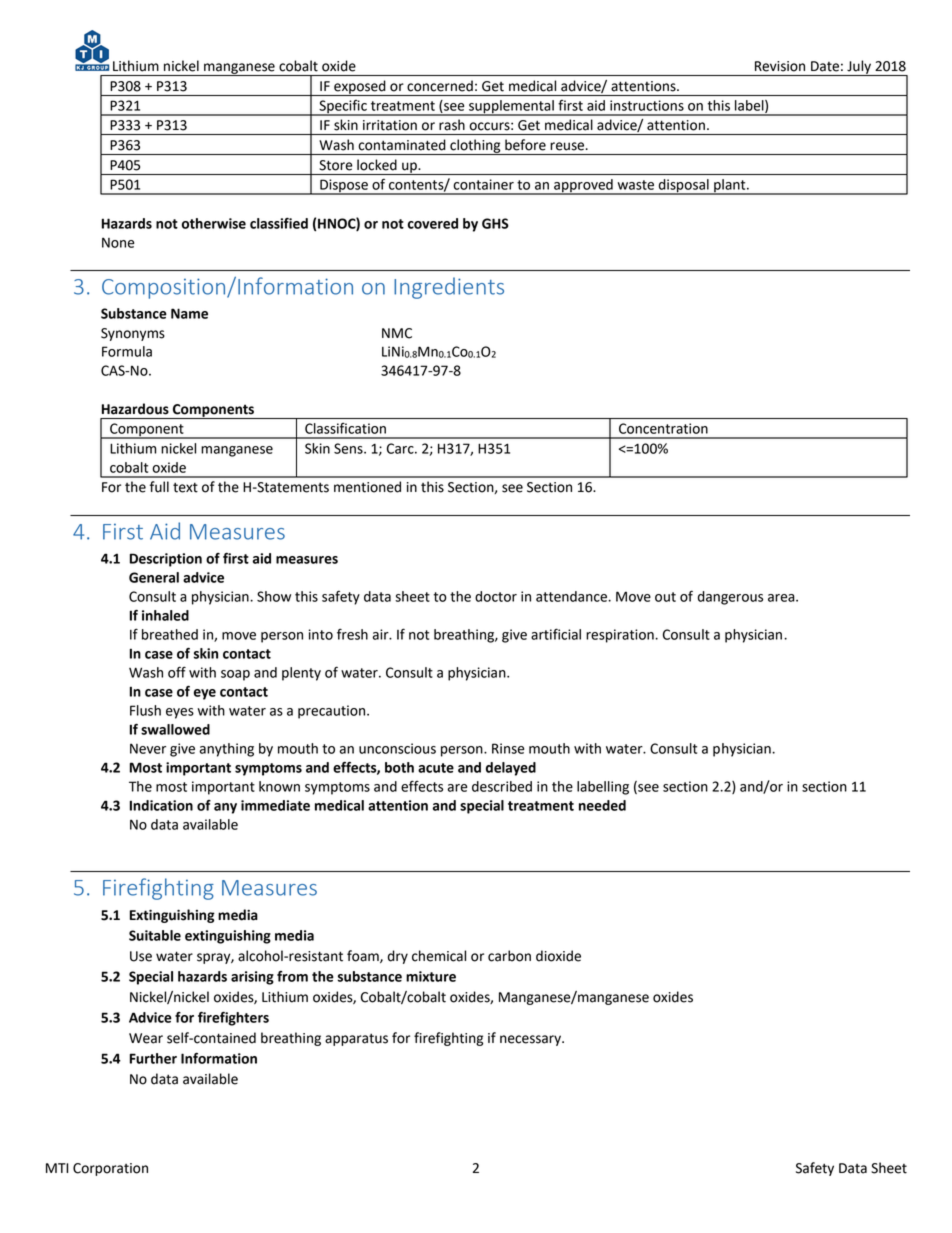  Describe the element at coordinates (730, 598) in the screenshot. I see `dangerous` at that location.
